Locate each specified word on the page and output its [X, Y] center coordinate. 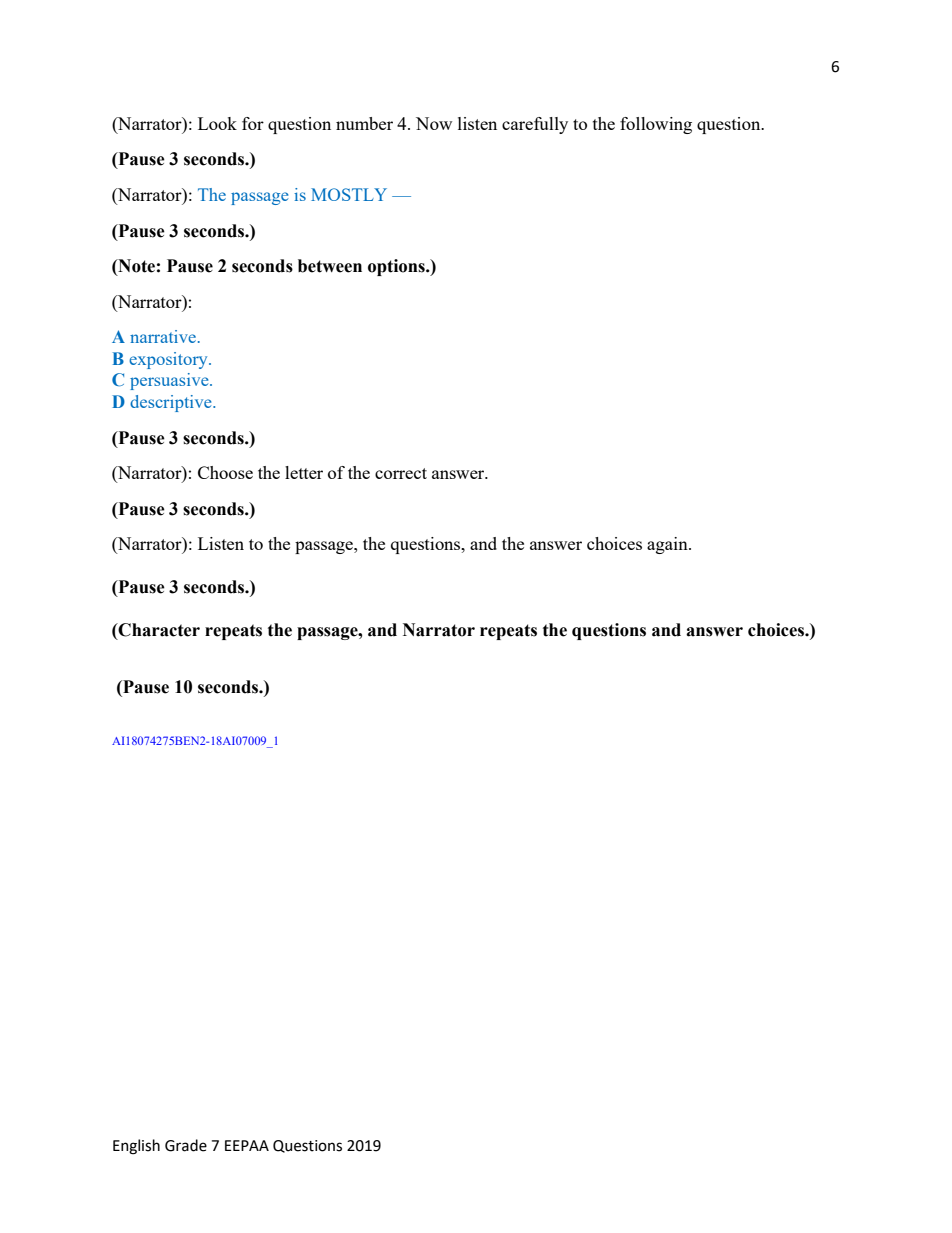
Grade [186, 1145]
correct [401, 473]
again [668, 545]
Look [217, 123]
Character [158, 630]
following [656, 125]
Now [434, 123]
